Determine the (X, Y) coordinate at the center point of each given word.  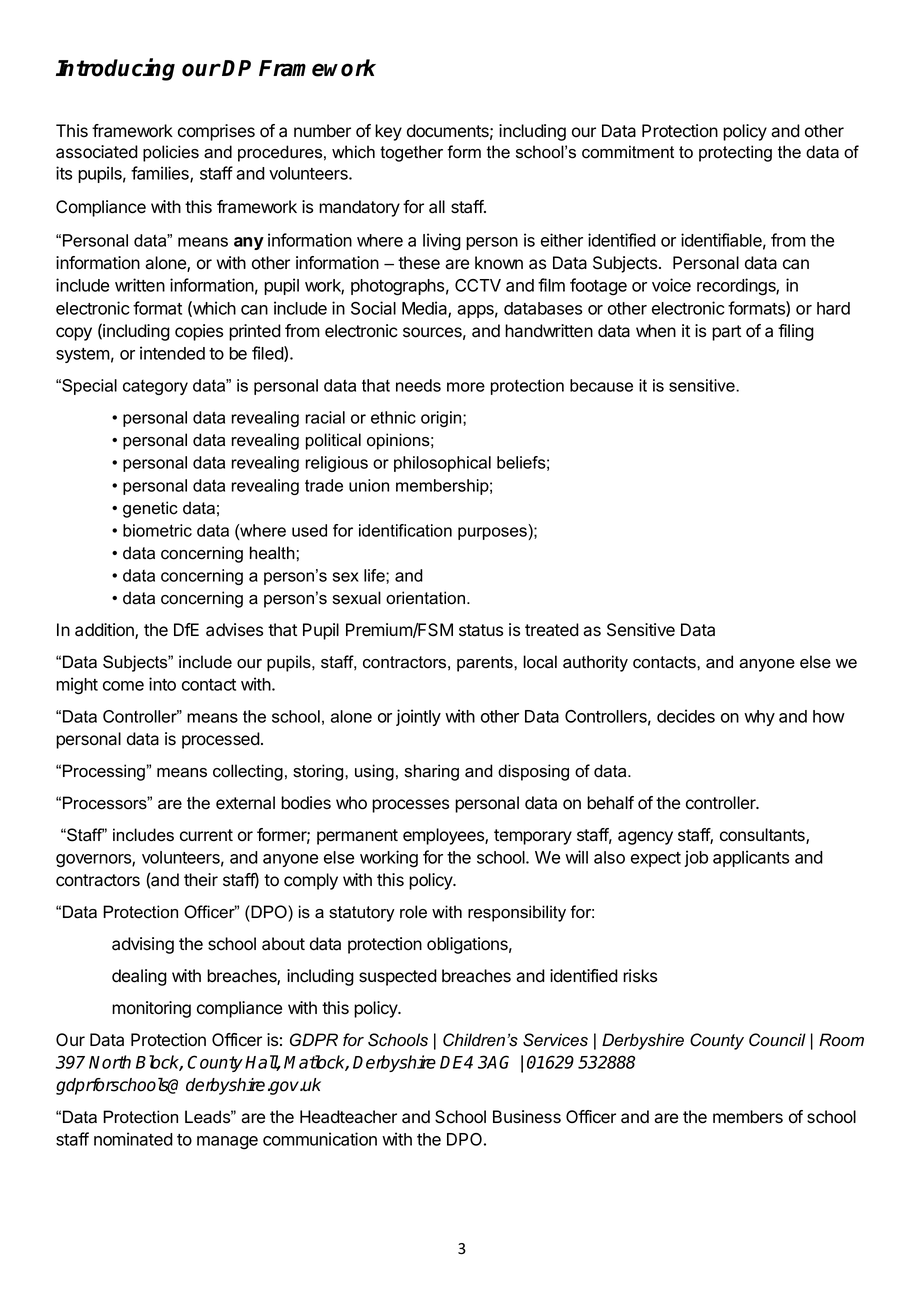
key (388, 132)
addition (105, 631)
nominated (133, 1139)
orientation (425, 598)
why (759, 718)
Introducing (115, 69)
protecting (735, 153)
